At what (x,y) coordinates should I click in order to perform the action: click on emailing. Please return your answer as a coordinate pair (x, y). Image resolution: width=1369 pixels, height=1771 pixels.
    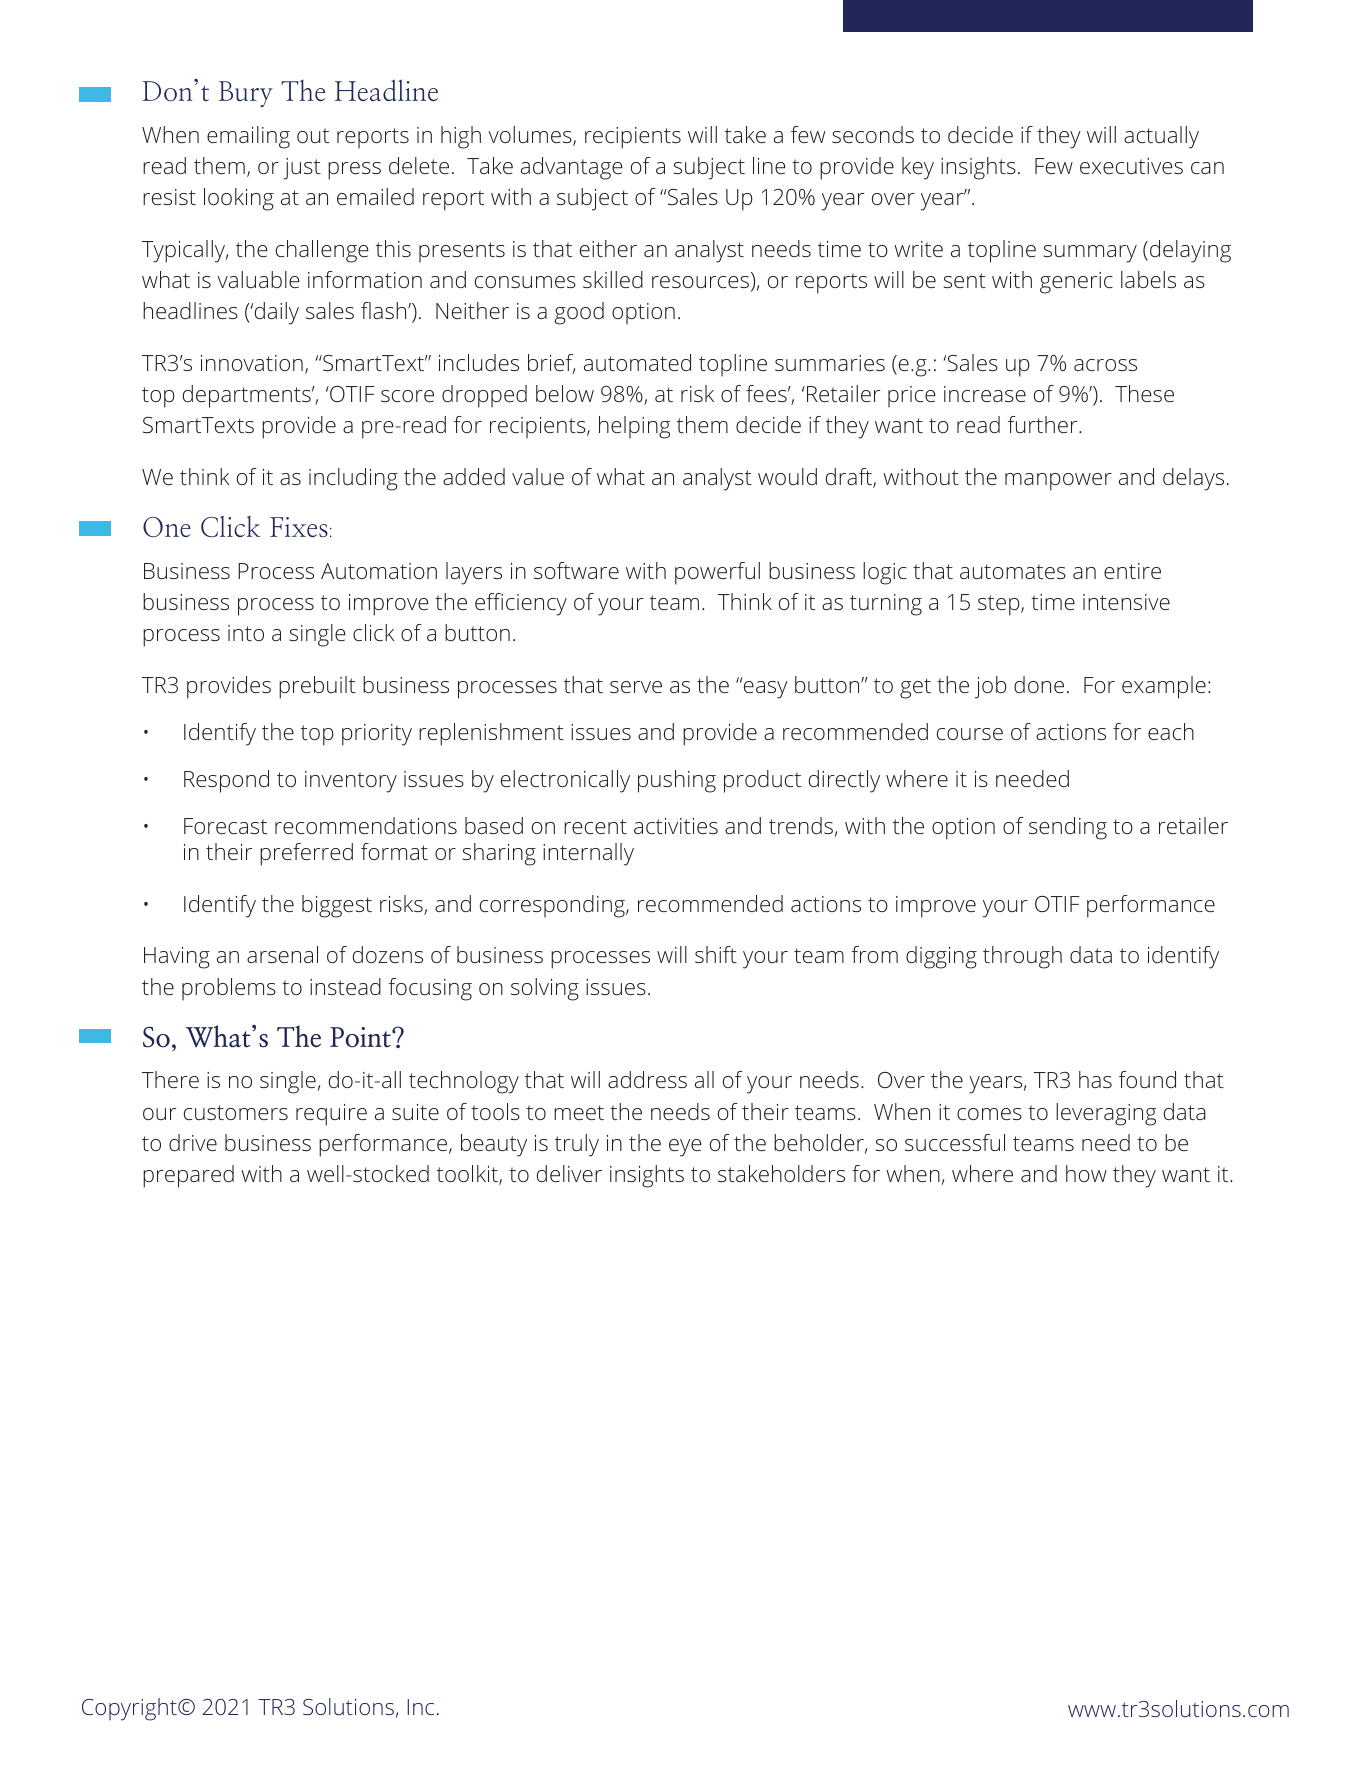
    Looking at the image, I should click on (248, 137).
